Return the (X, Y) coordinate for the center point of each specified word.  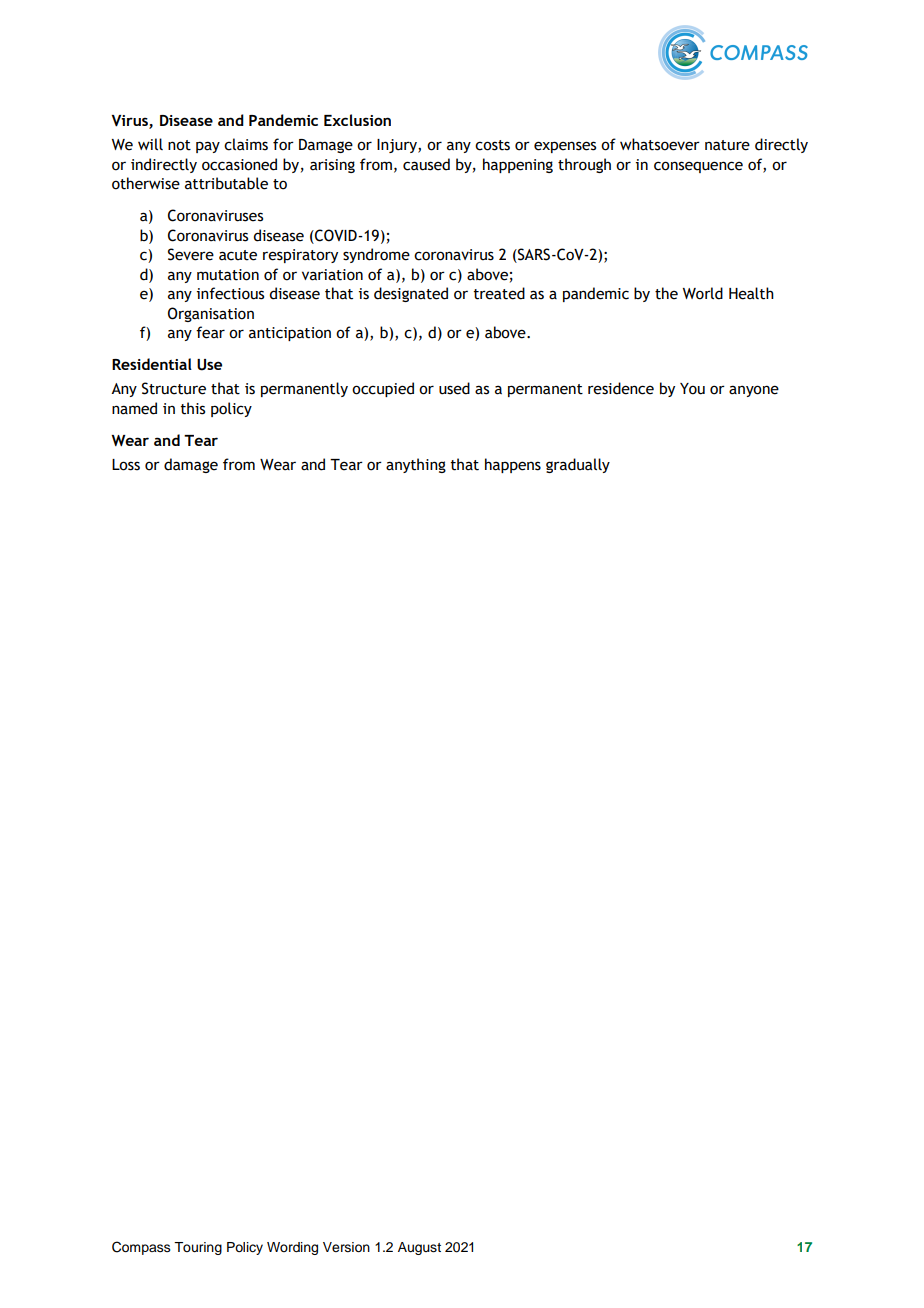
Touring (198, 1248)
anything (416, 465)
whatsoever (660, 144)
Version (346, 1247)
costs (492, 145)
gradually (578, 465)
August (419, 1248)
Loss (126, 465)
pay (208, 147)
